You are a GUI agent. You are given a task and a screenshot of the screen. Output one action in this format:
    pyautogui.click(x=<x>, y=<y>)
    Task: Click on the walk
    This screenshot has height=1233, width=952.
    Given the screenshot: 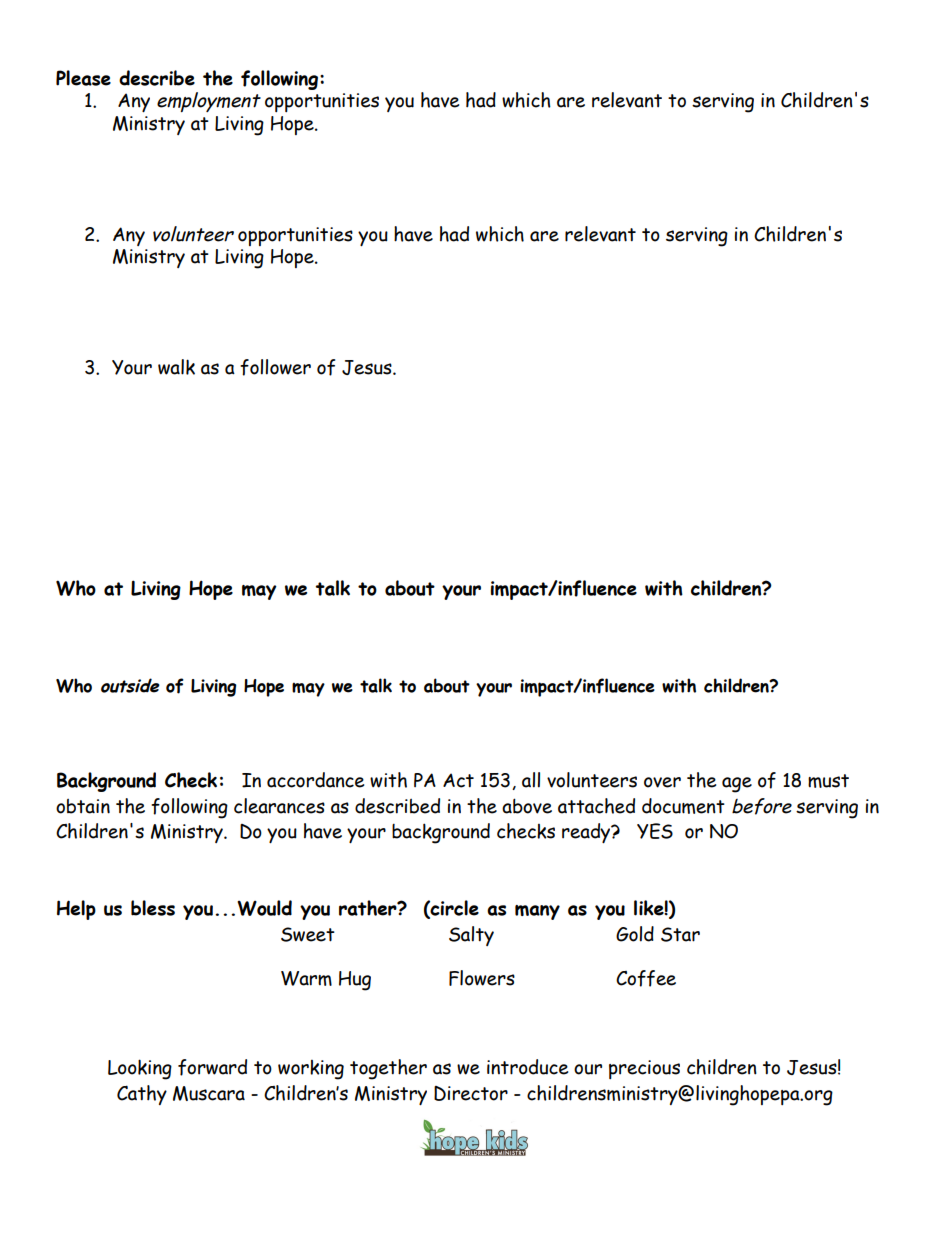 What is the action you would take?
    pyautogui.click(x=176, y=367)
